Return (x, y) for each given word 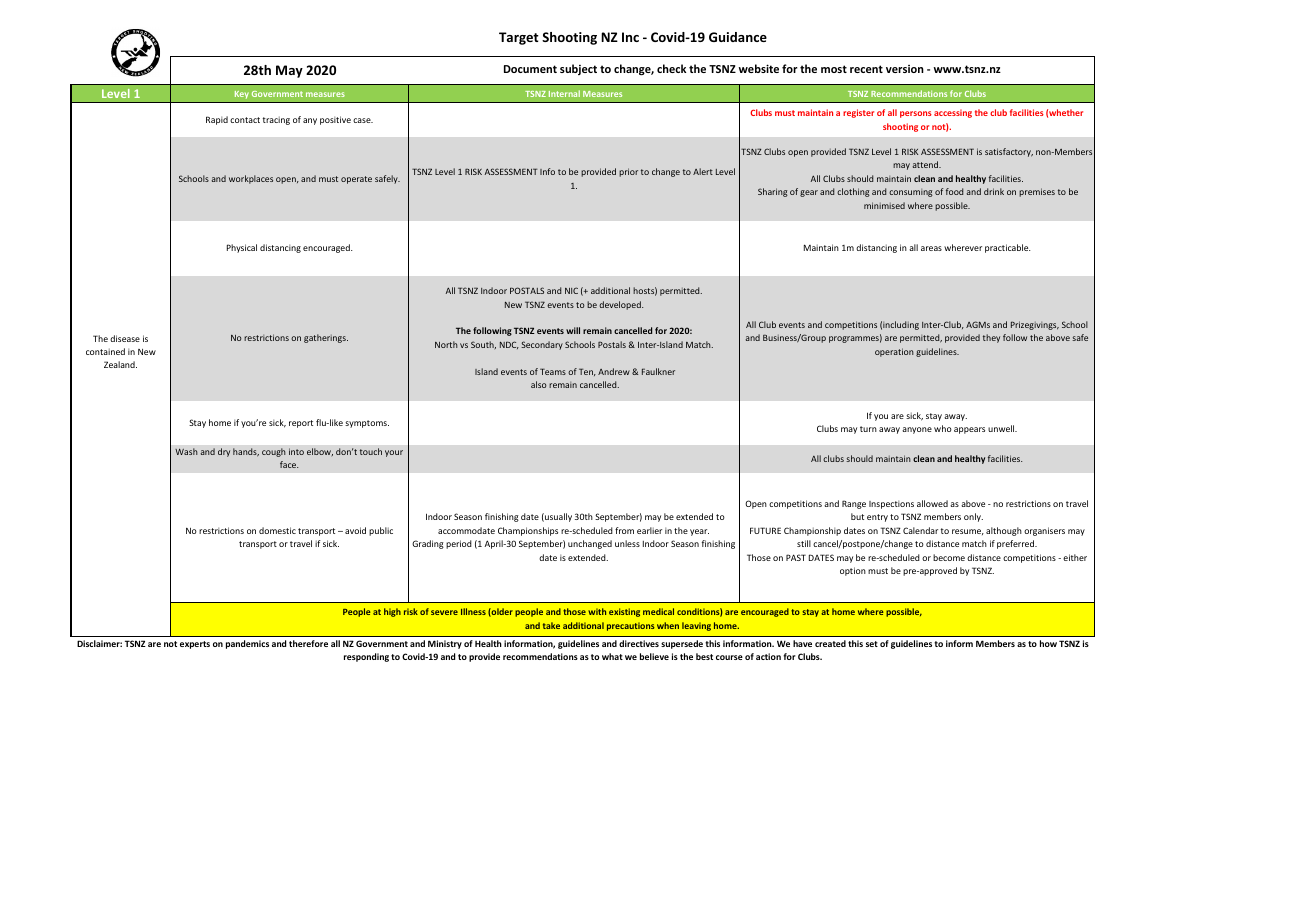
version (905, 69)
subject (578, 69)
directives (639, 643)
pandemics (247, 644)
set (872, 644)
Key (242, 95)
